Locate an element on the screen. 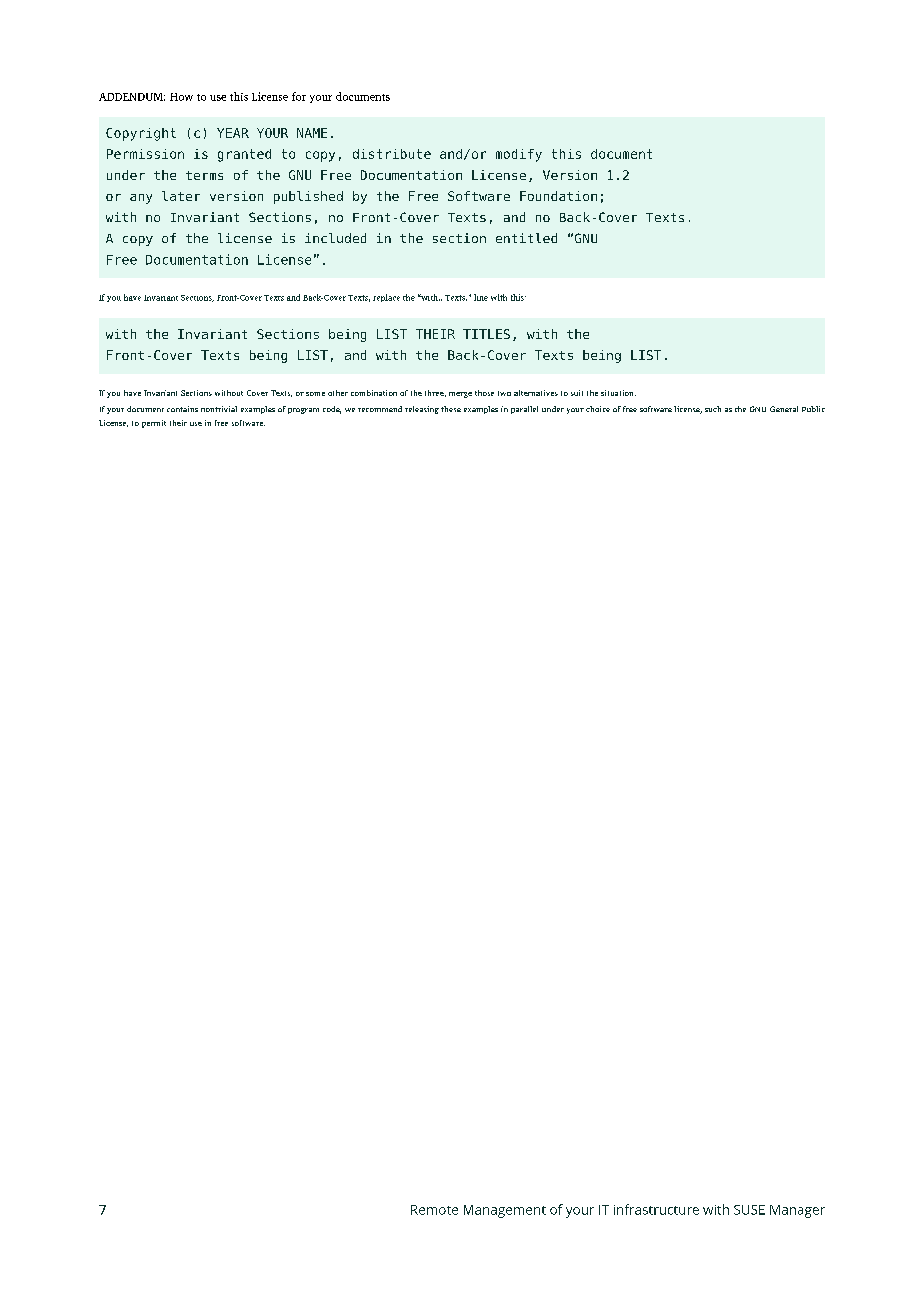  YEAR is located at coordinates (233, 133).
